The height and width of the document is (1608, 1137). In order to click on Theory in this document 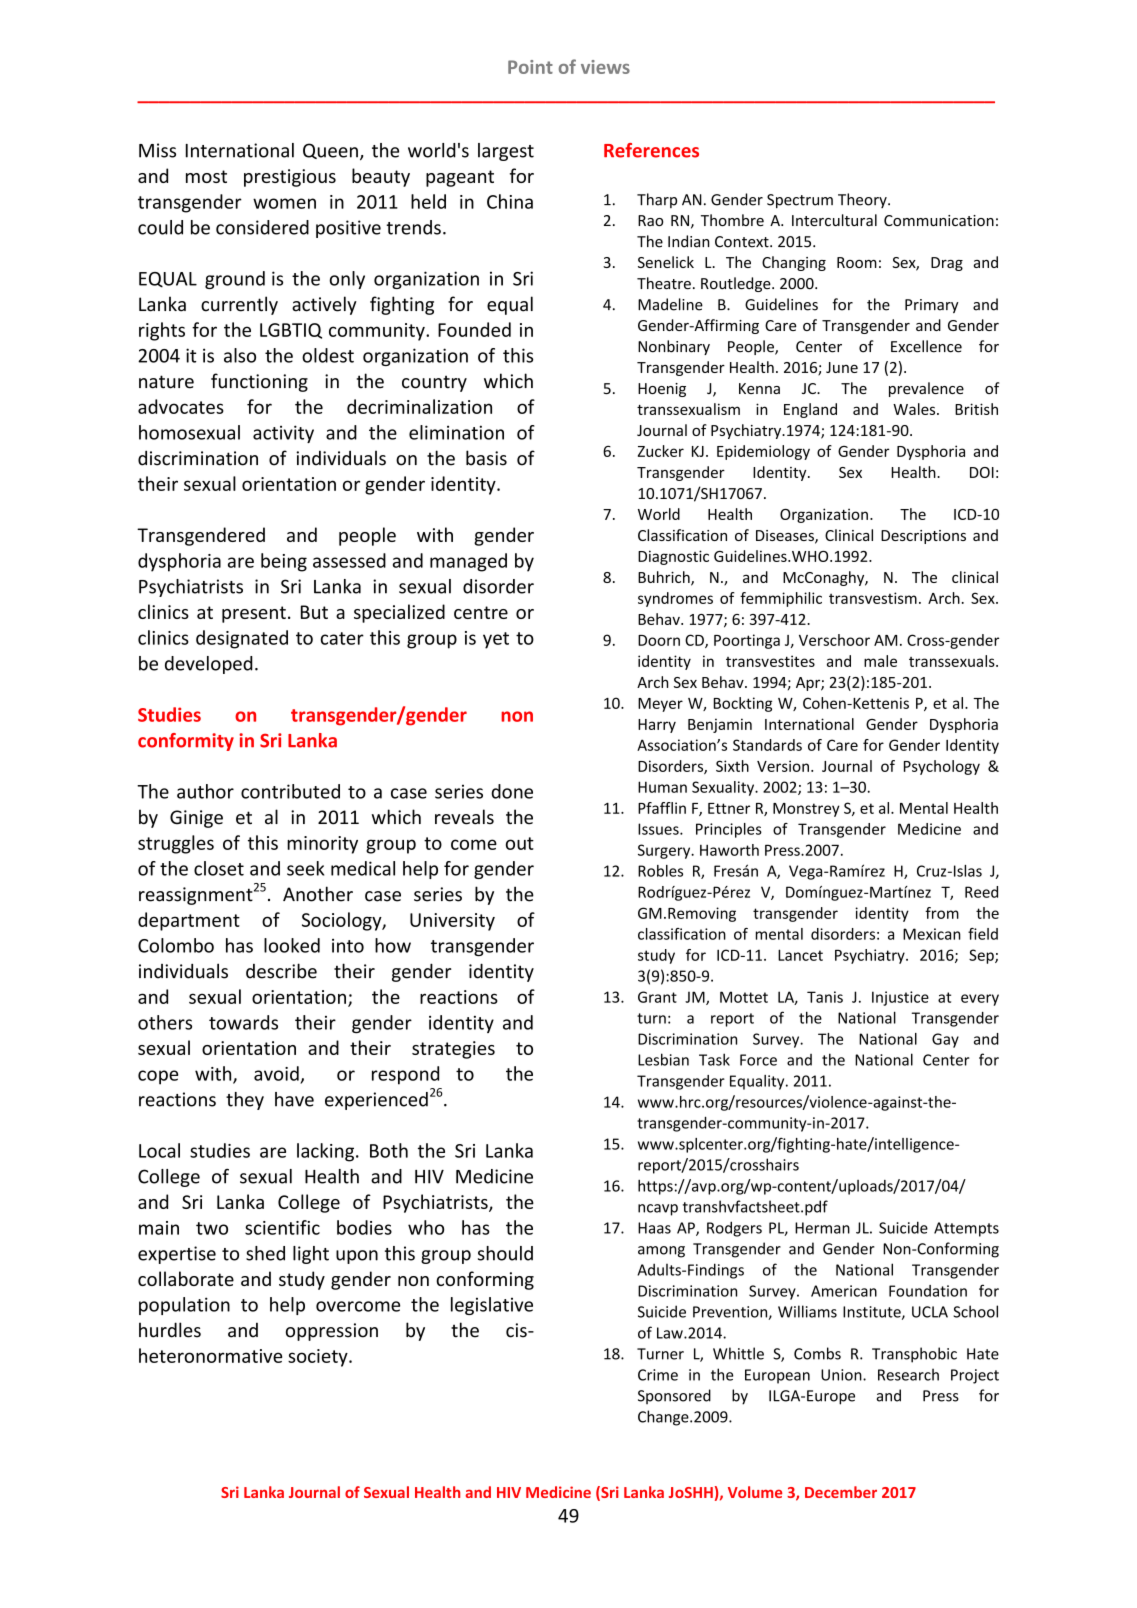, I will do `click(863, 200)`.
